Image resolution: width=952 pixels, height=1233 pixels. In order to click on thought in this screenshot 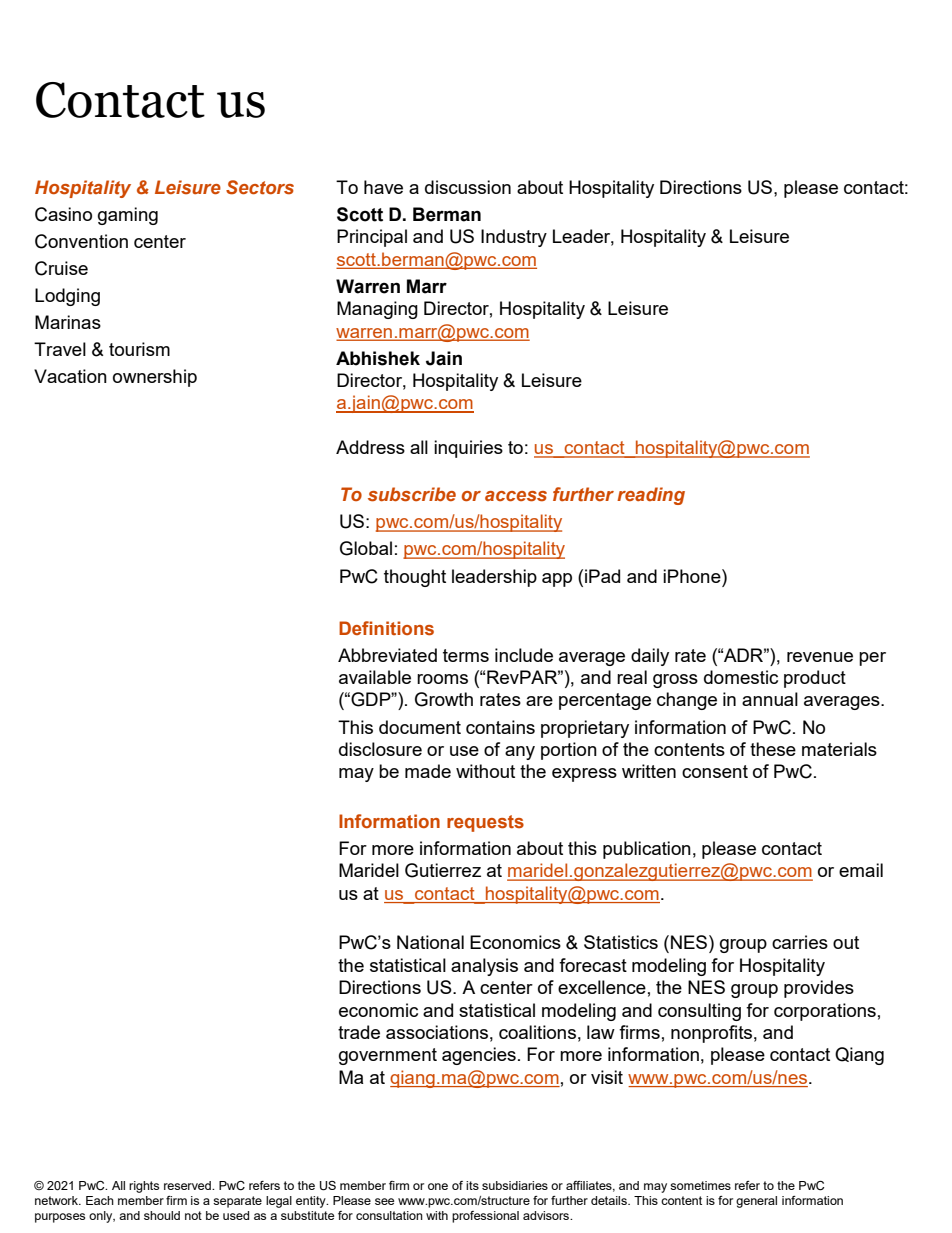, I will do `click(415, 578)`.
